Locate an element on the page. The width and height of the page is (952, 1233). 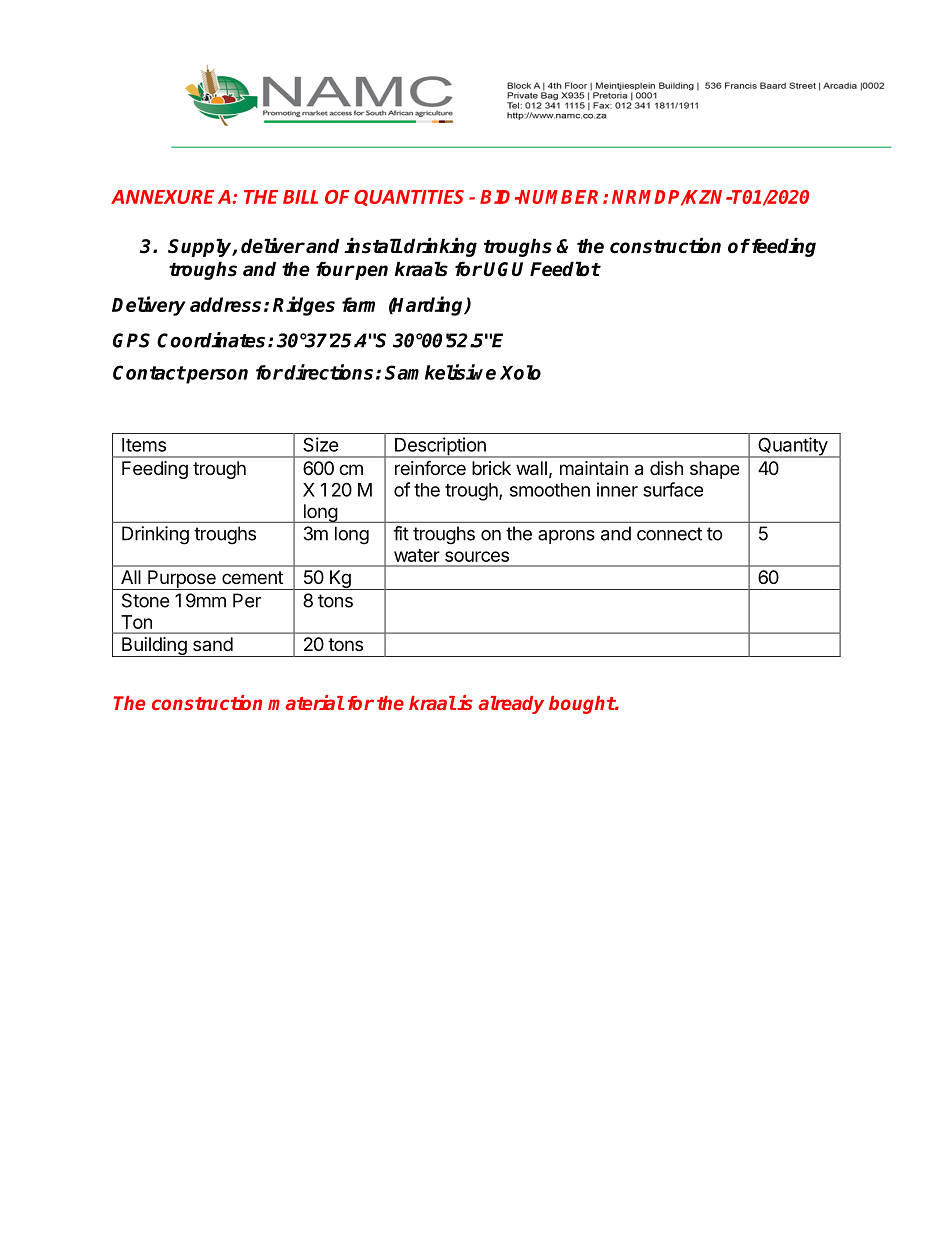
directions is located at coordinates (328, 372).
